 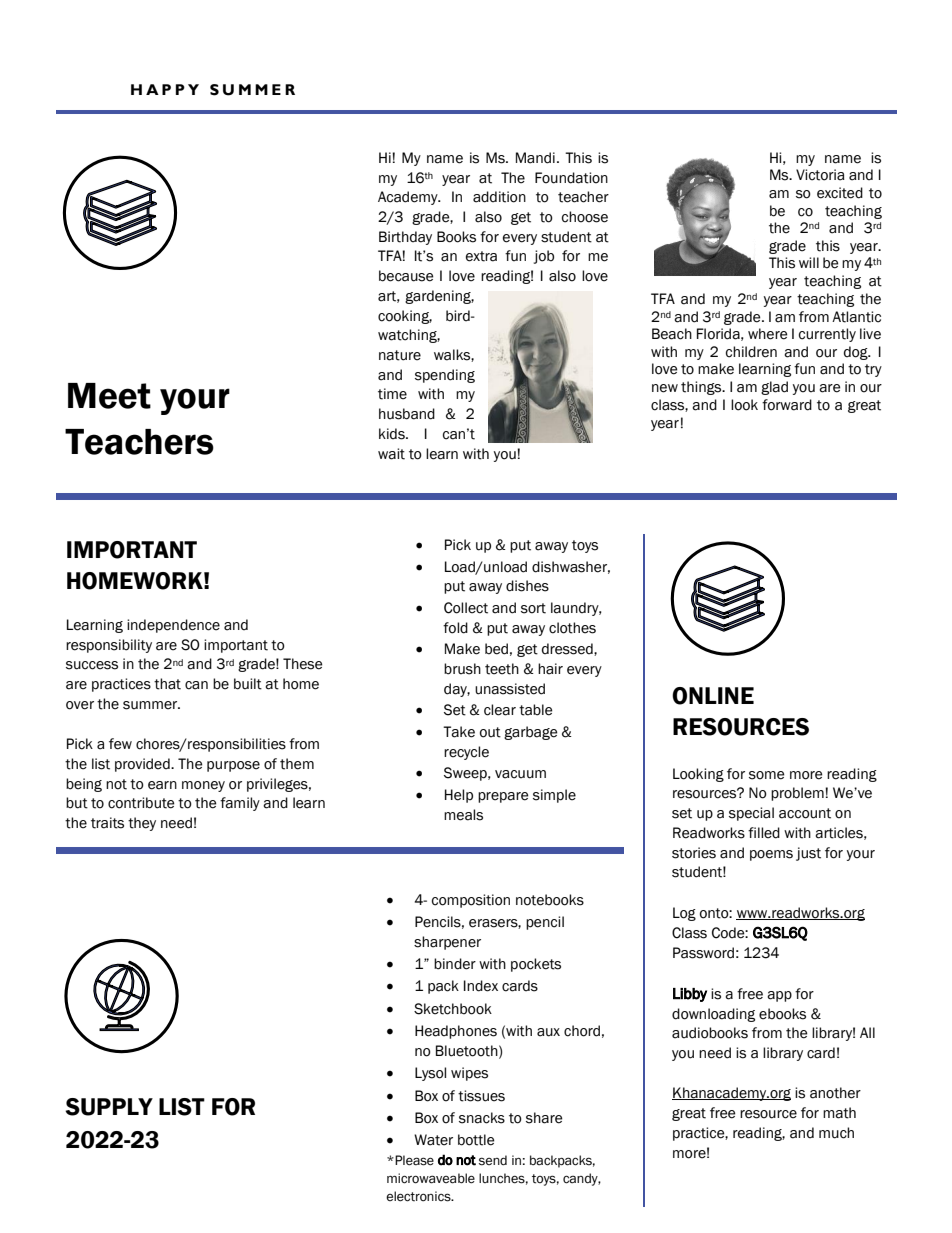 I want to click on brush, so click(x=462, y=669).
